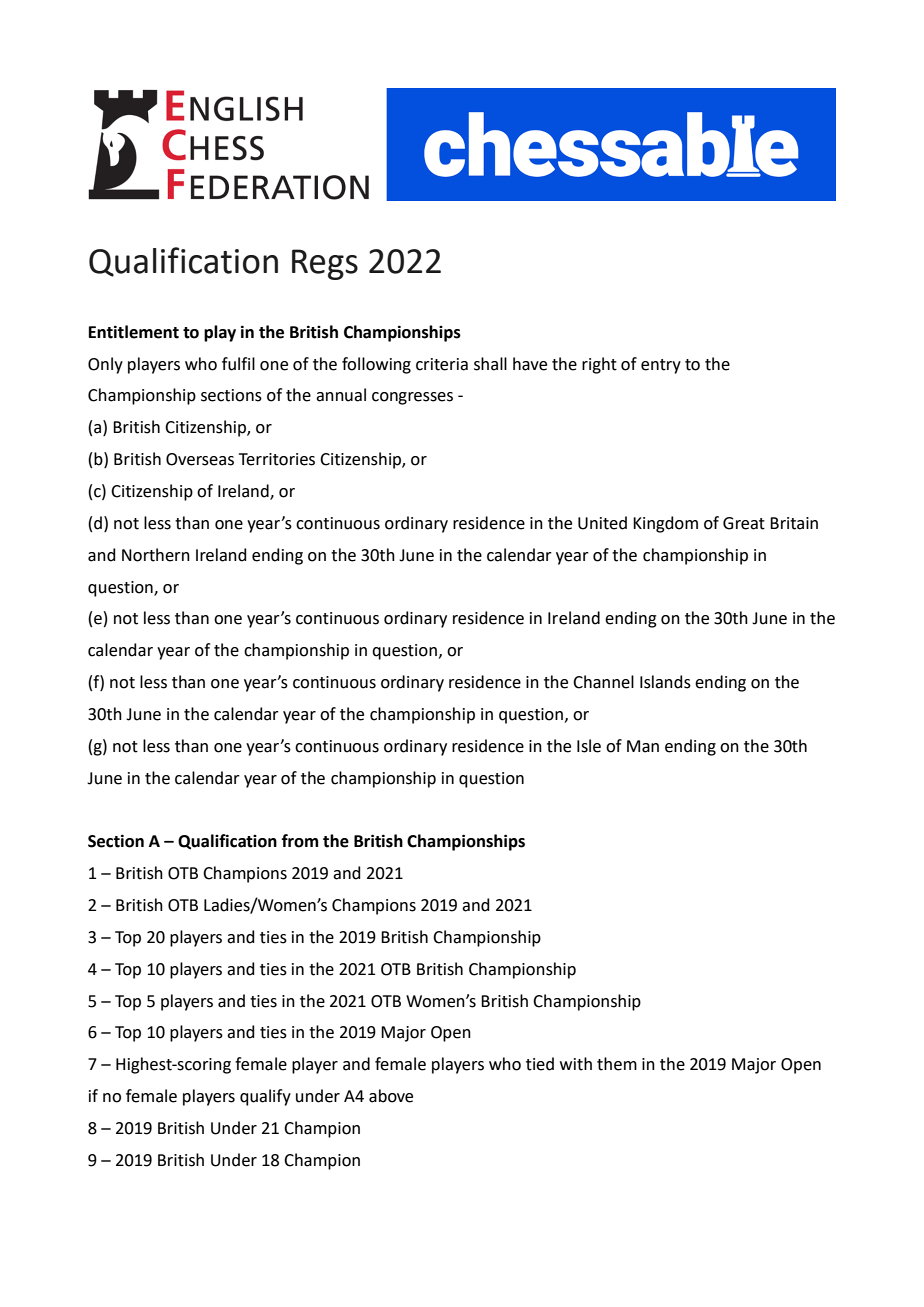 Image resolution: width=924 pixels, height=1307 pixels. What do you see at coordinates (603, 682) in the screenshot?
I see `Channel` at bounding box center [603, 682].
